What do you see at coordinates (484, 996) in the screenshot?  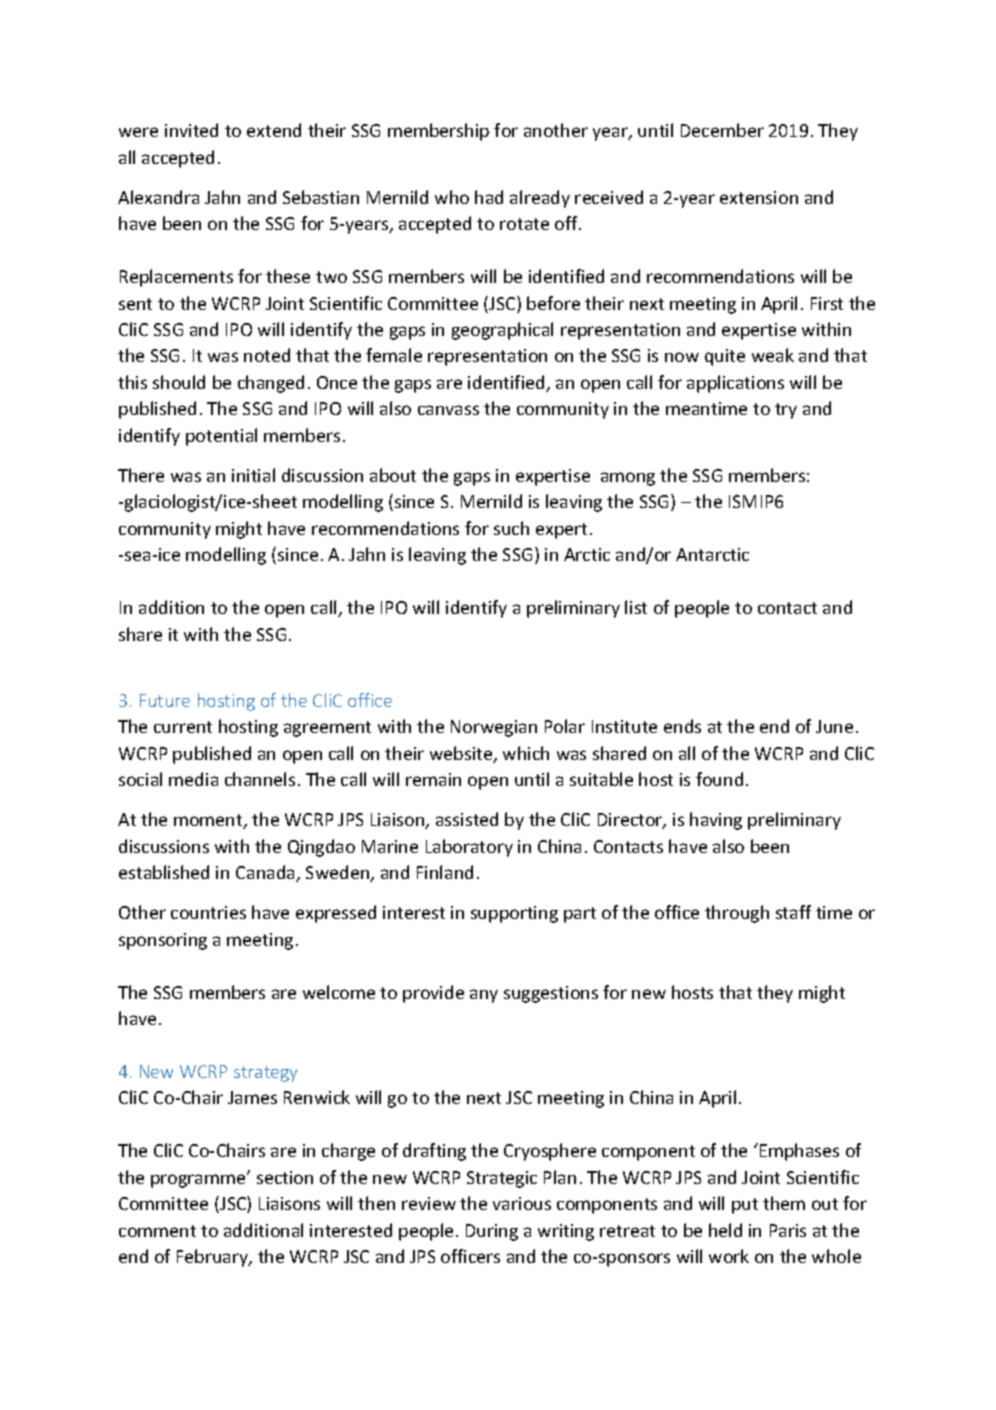 I see `any` at bounding box center [484, 996].
